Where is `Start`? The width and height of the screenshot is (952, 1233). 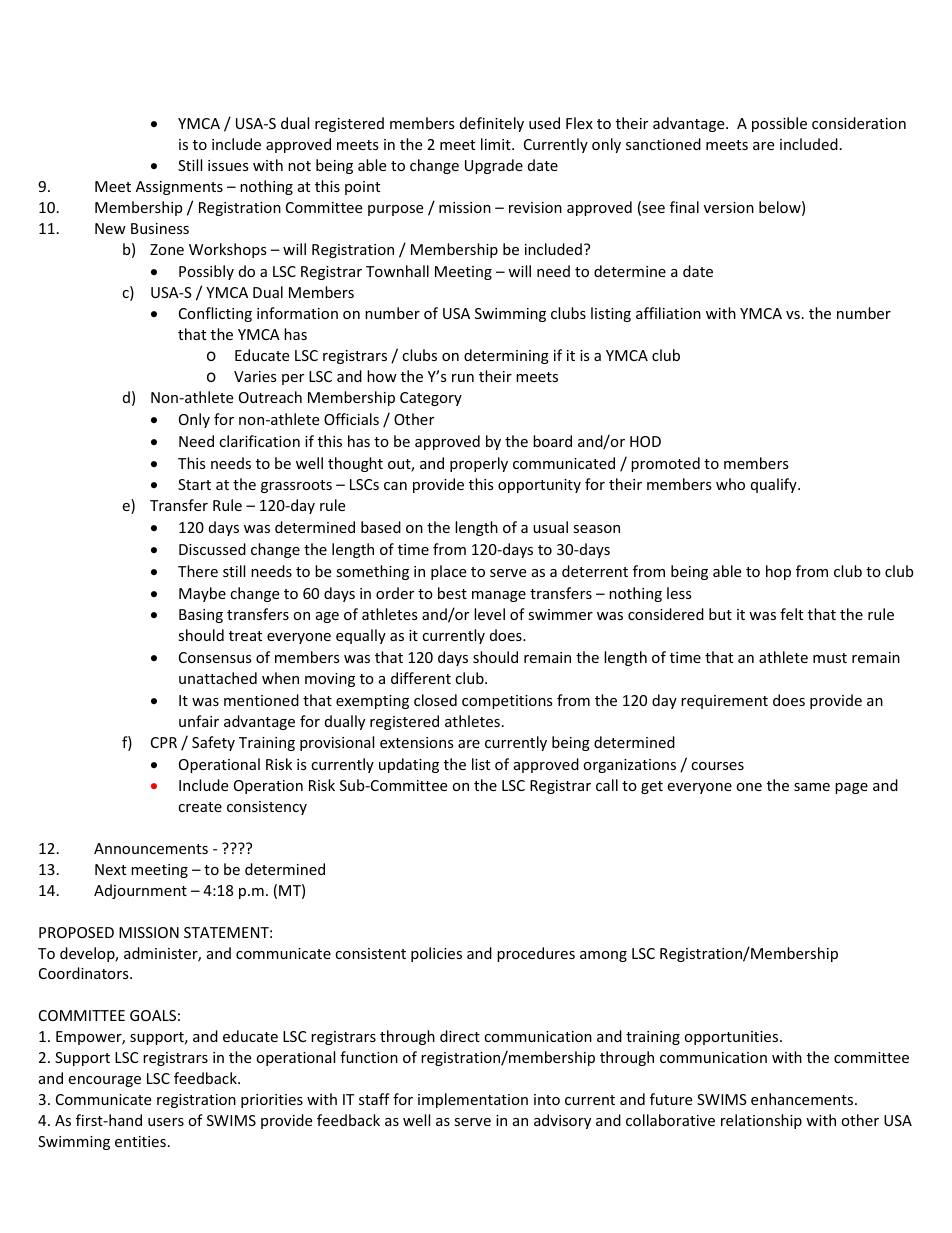
Start is located at coordinates (194, 484).
